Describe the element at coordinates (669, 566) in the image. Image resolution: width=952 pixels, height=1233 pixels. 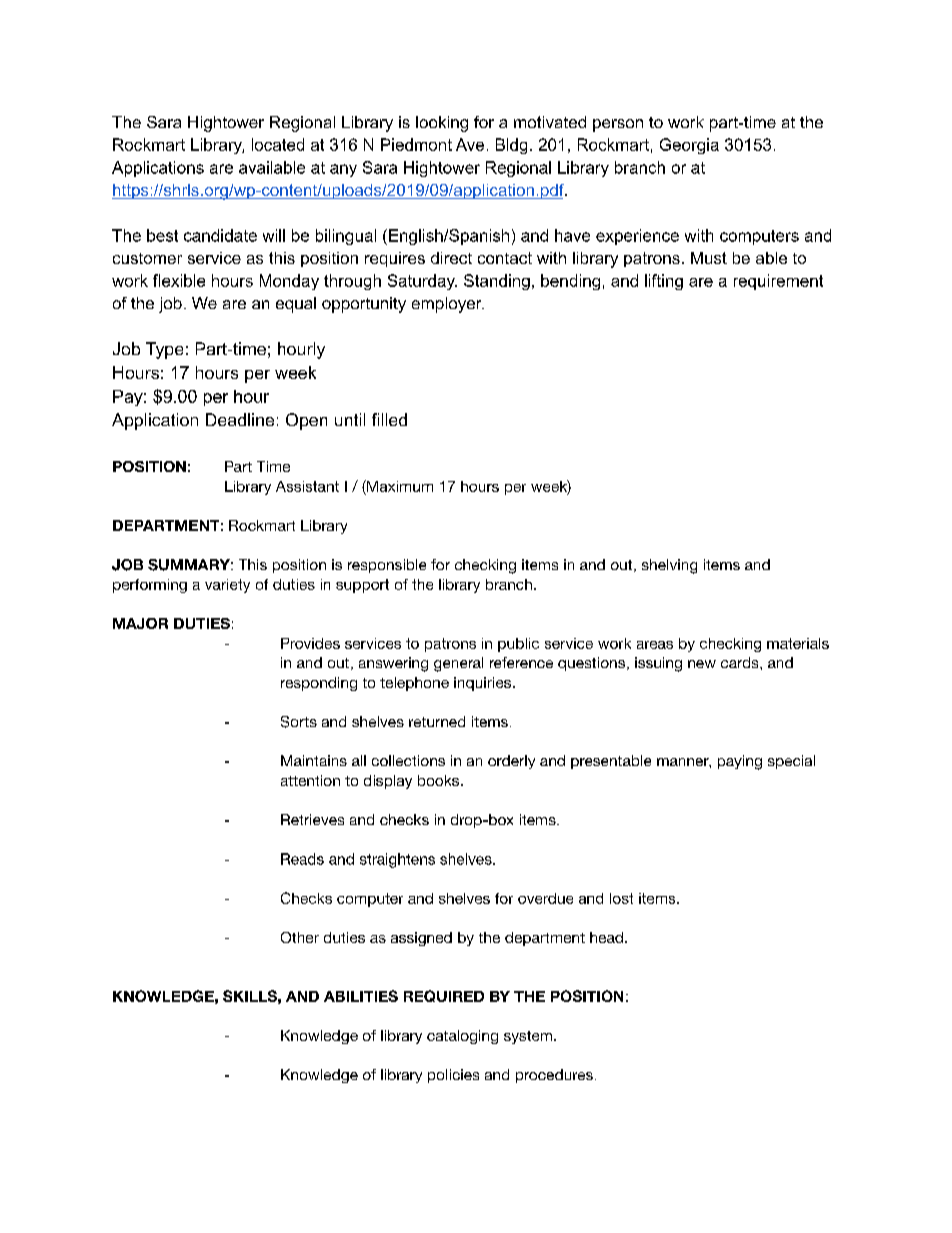
I see `shelving` at that location.
